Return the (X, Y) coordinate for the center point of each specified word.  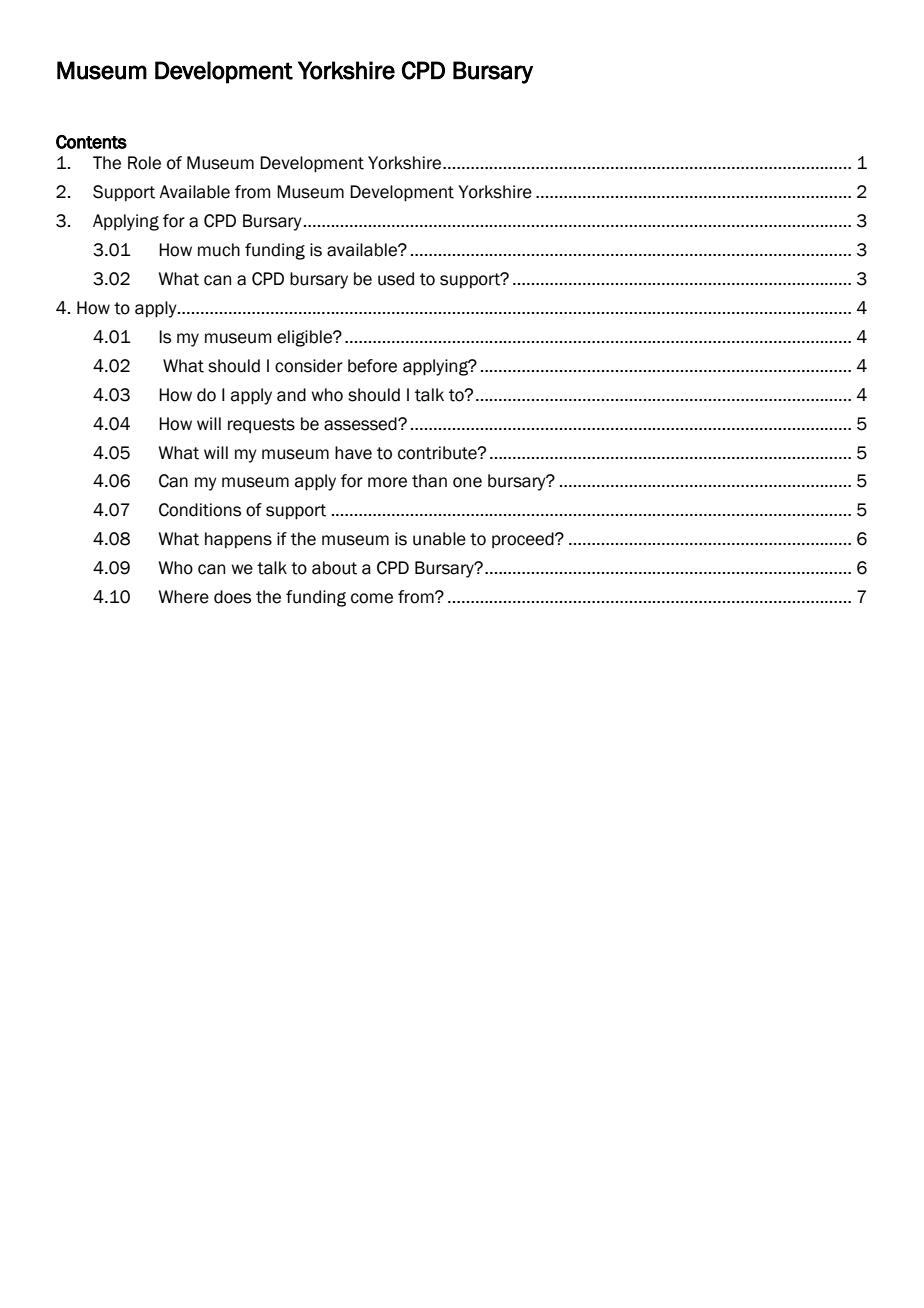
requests (261, 425)
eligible (306, 338)
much (219, 250)
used (396, 279)
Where (184, 597)
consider (309, 366)
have (353, 453)
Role (144, 163)
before (372, 366)
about (334, 568)
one (467, 482)
